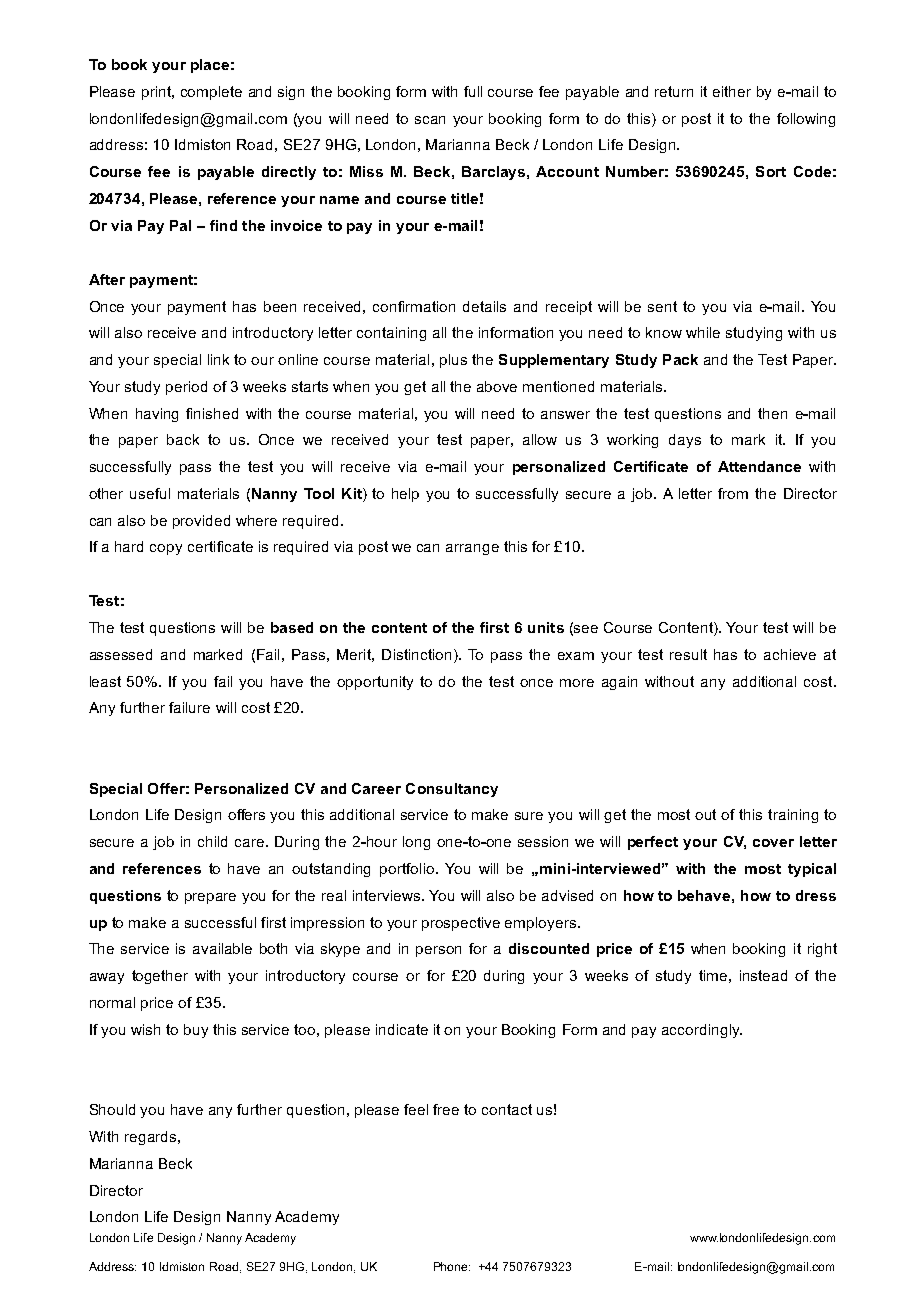 This screenshot has width=924, height=1308. What do you see at coordinates (497, 386) in the screenshot?
I see `above` at bounding box center [497, 386].
